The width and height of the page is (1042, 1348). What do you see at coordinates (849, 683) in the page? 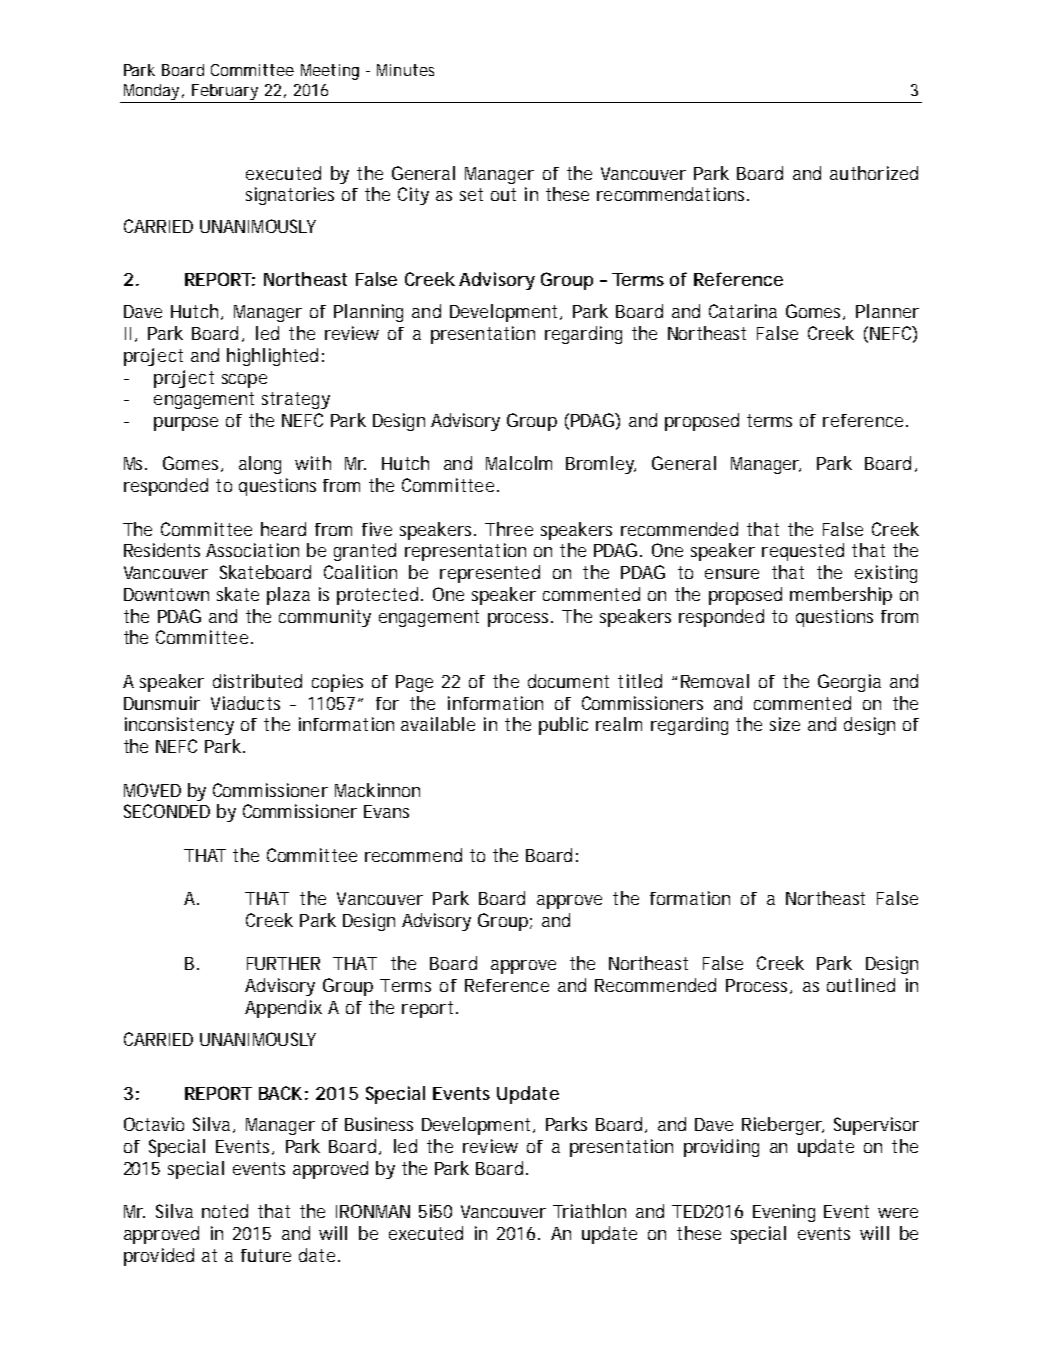
I see `Georgia` at bounding box center [849, 683].
